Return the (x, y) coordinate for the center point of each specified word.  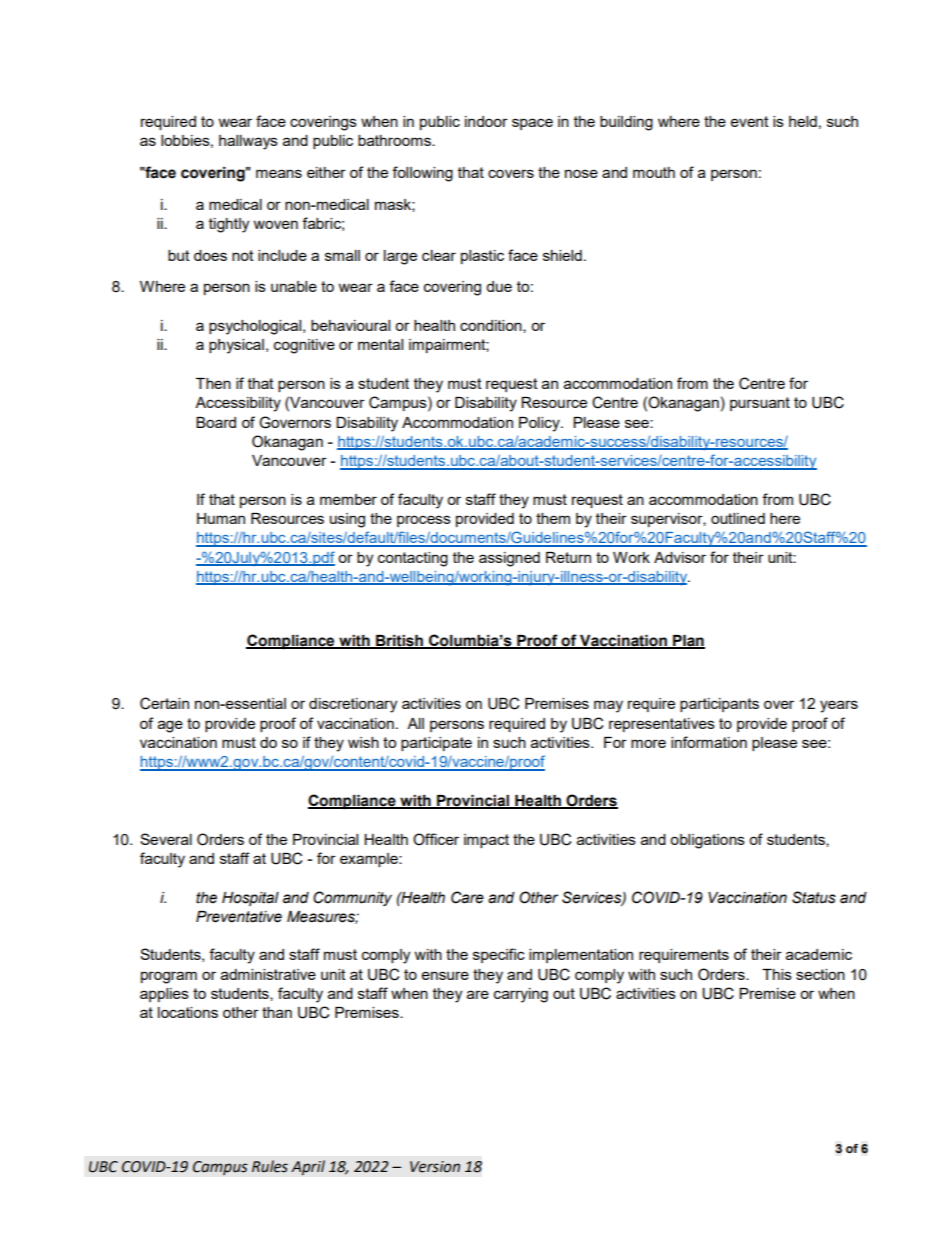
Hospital (250, 899)
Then (213, 383)
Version (435, 1167)
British (399, 641)
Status (814, 897)
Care (467, 897)
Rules (270, 1166)
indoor (486, 121)
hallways (248, 142)
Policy (540, 424)
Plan (688, 641)
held (803, 121)
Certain (164, 703)
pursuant (760, 404)
